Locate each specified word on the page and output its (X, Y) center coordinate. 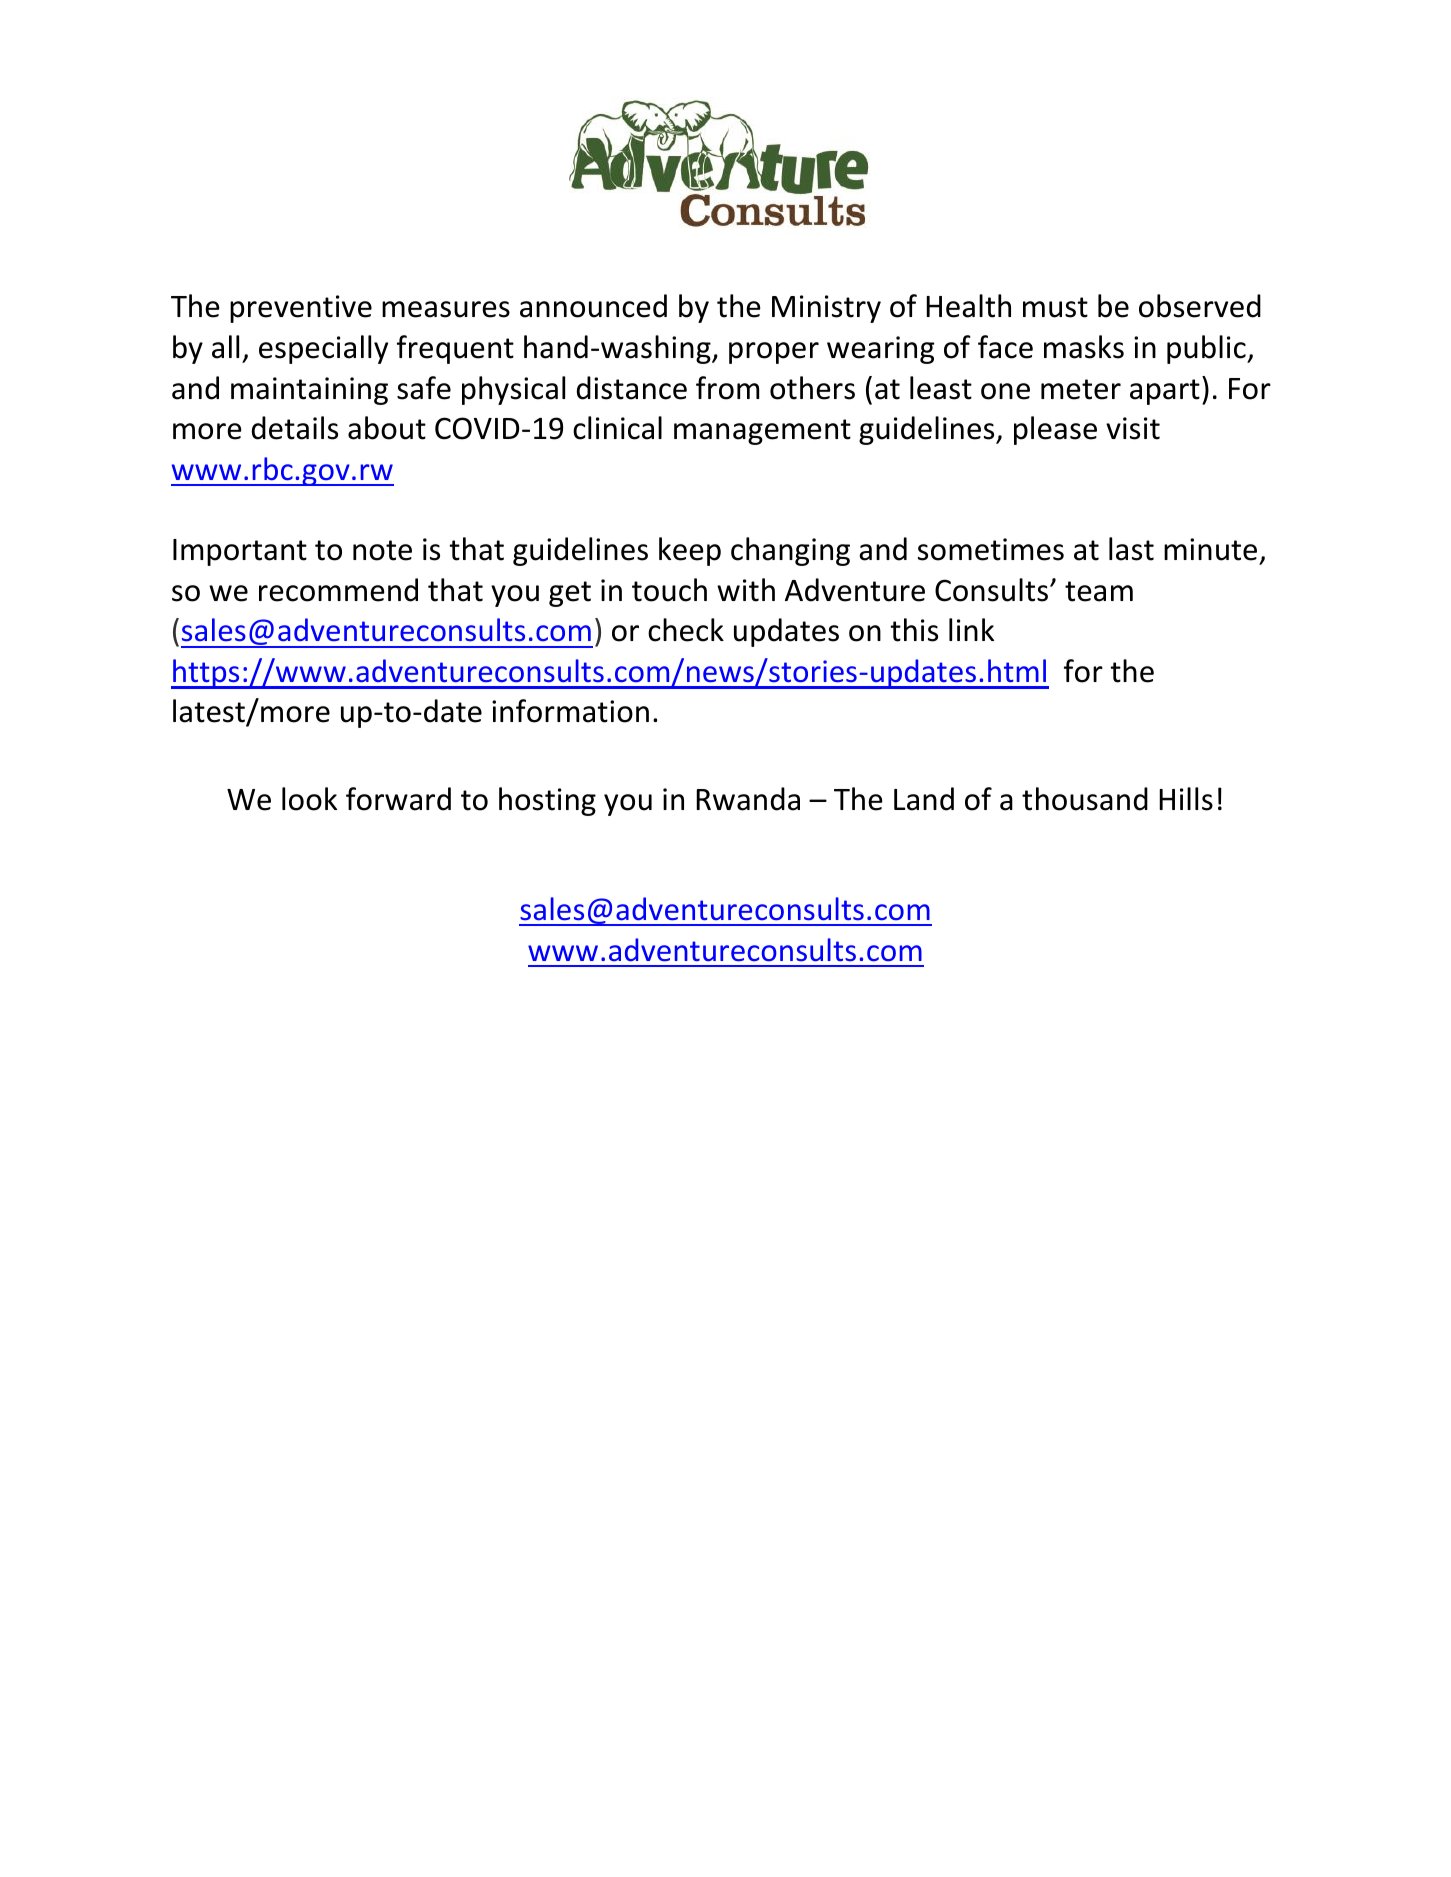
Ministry (826, 309)
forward (398, 799)
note (382, 550)
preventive (301, 309)
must (1055, 307)
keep (690, 551)
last (1131, 549)
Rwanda (748, 799)
